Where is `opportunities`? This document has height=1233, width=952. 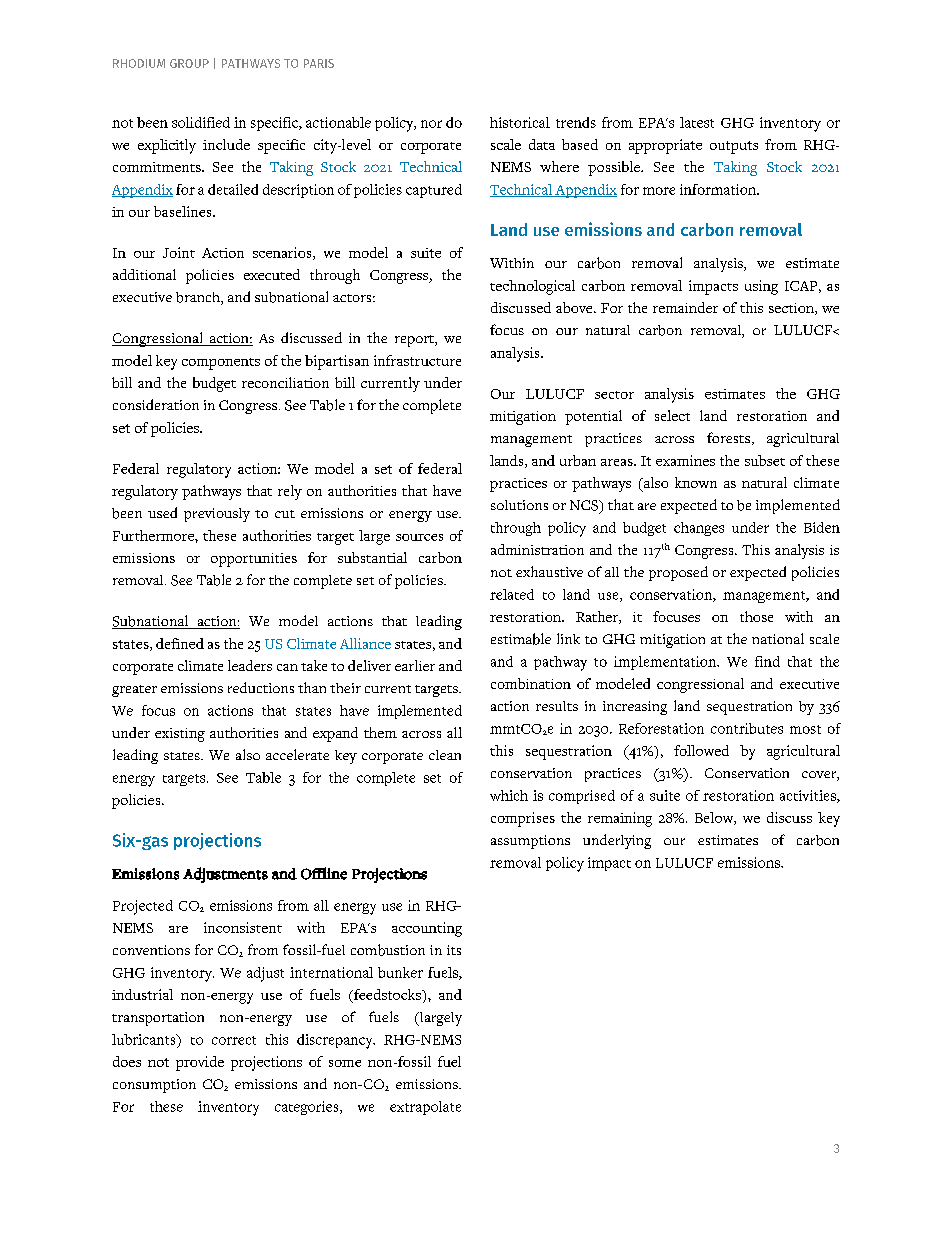 opportunities is located at coordinates (254, 560).
